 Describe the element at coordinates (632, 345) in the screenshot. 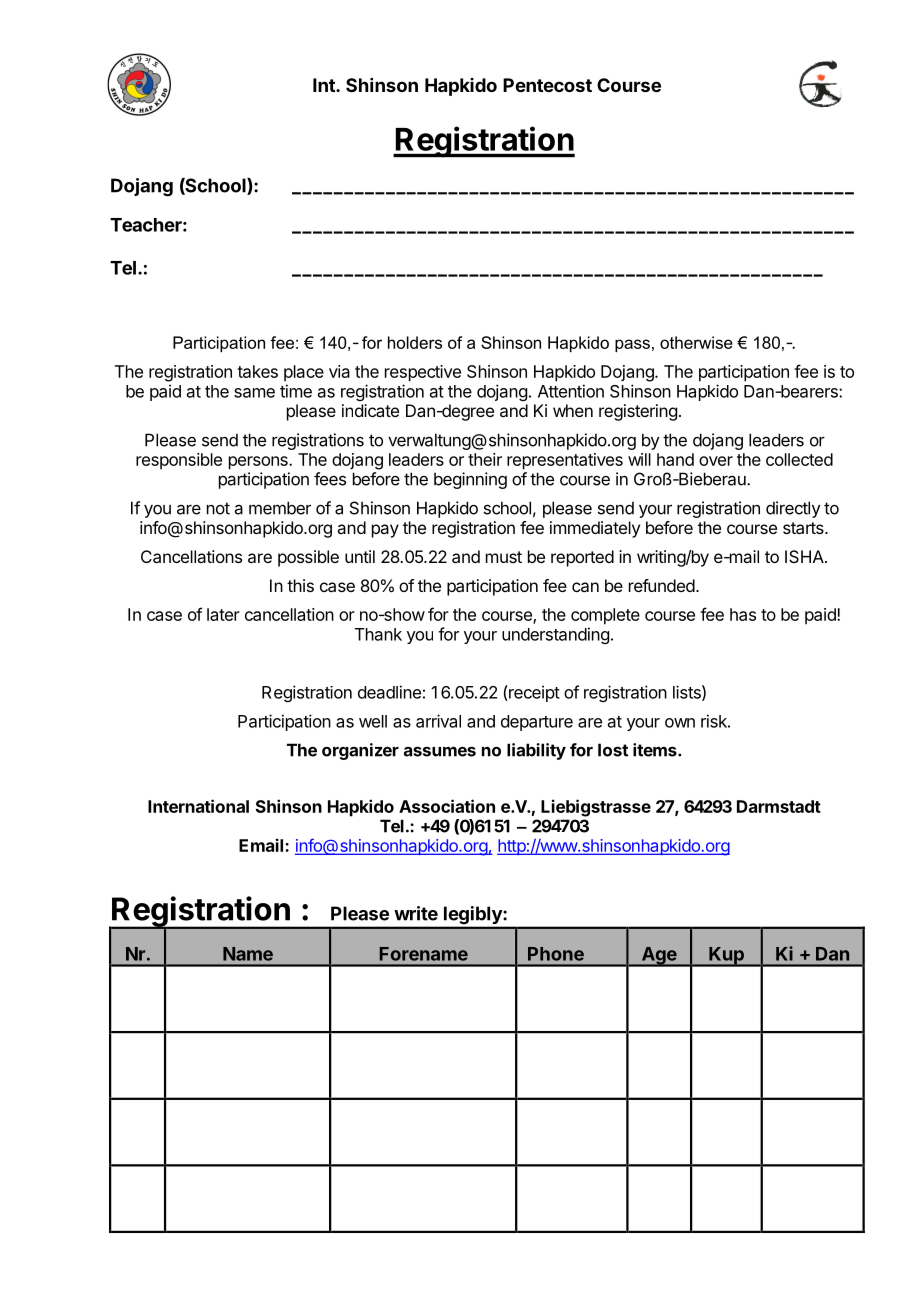

I see `pass` at that location.
